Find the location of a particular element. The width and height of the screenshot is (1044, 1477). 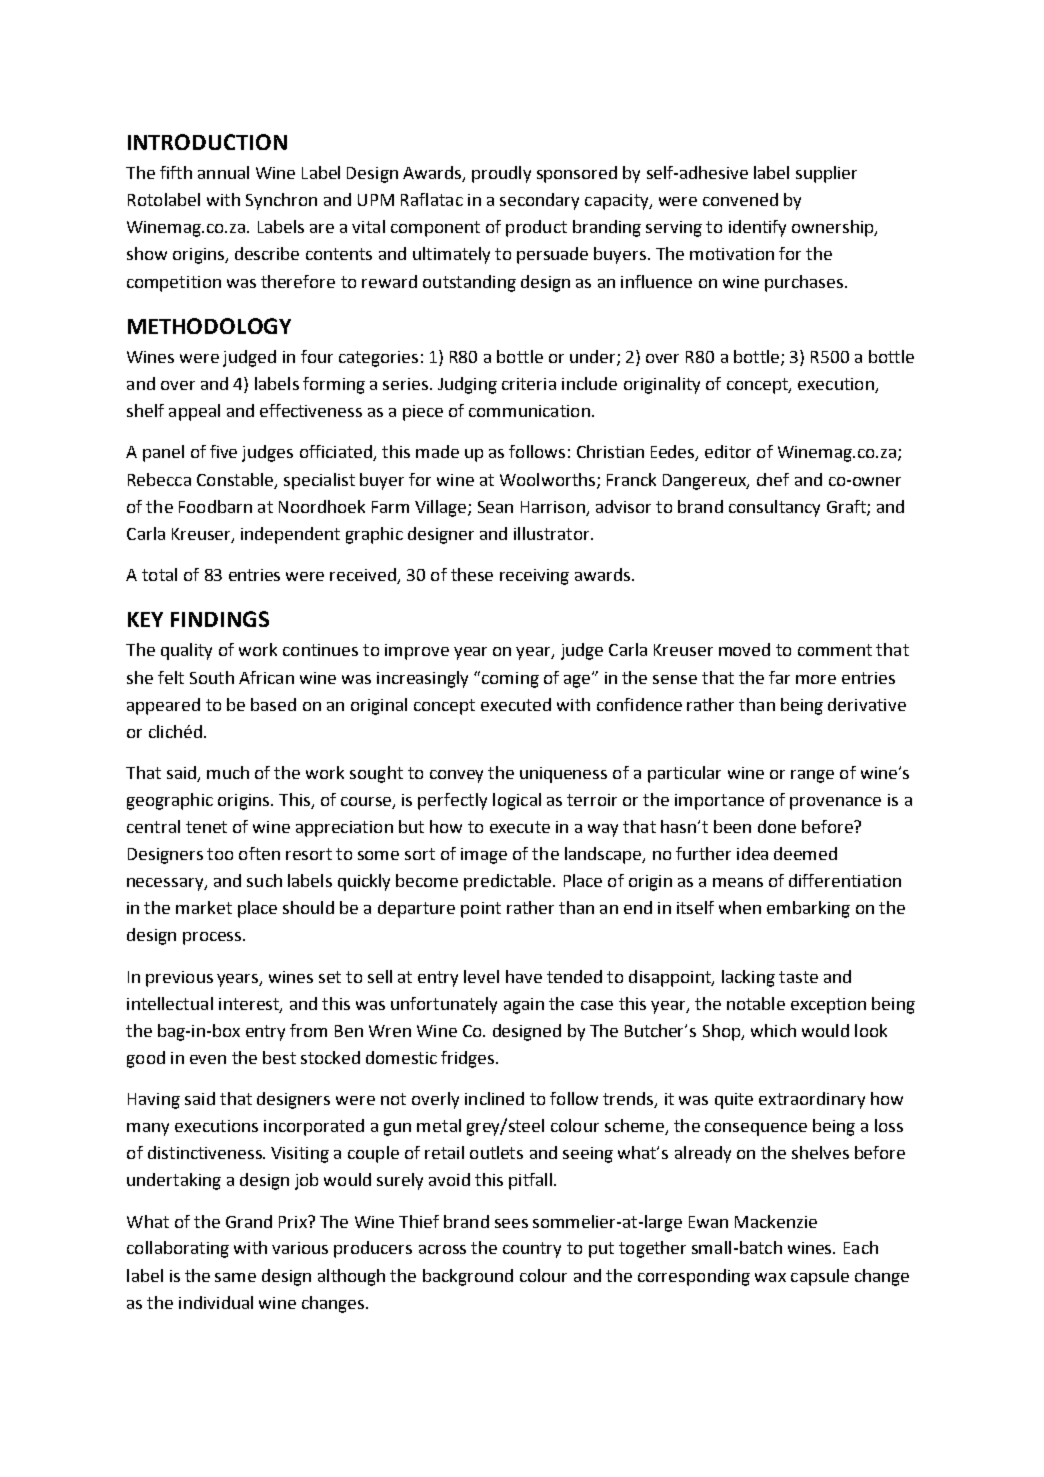

proudly is located at coordinates (501, 174).
